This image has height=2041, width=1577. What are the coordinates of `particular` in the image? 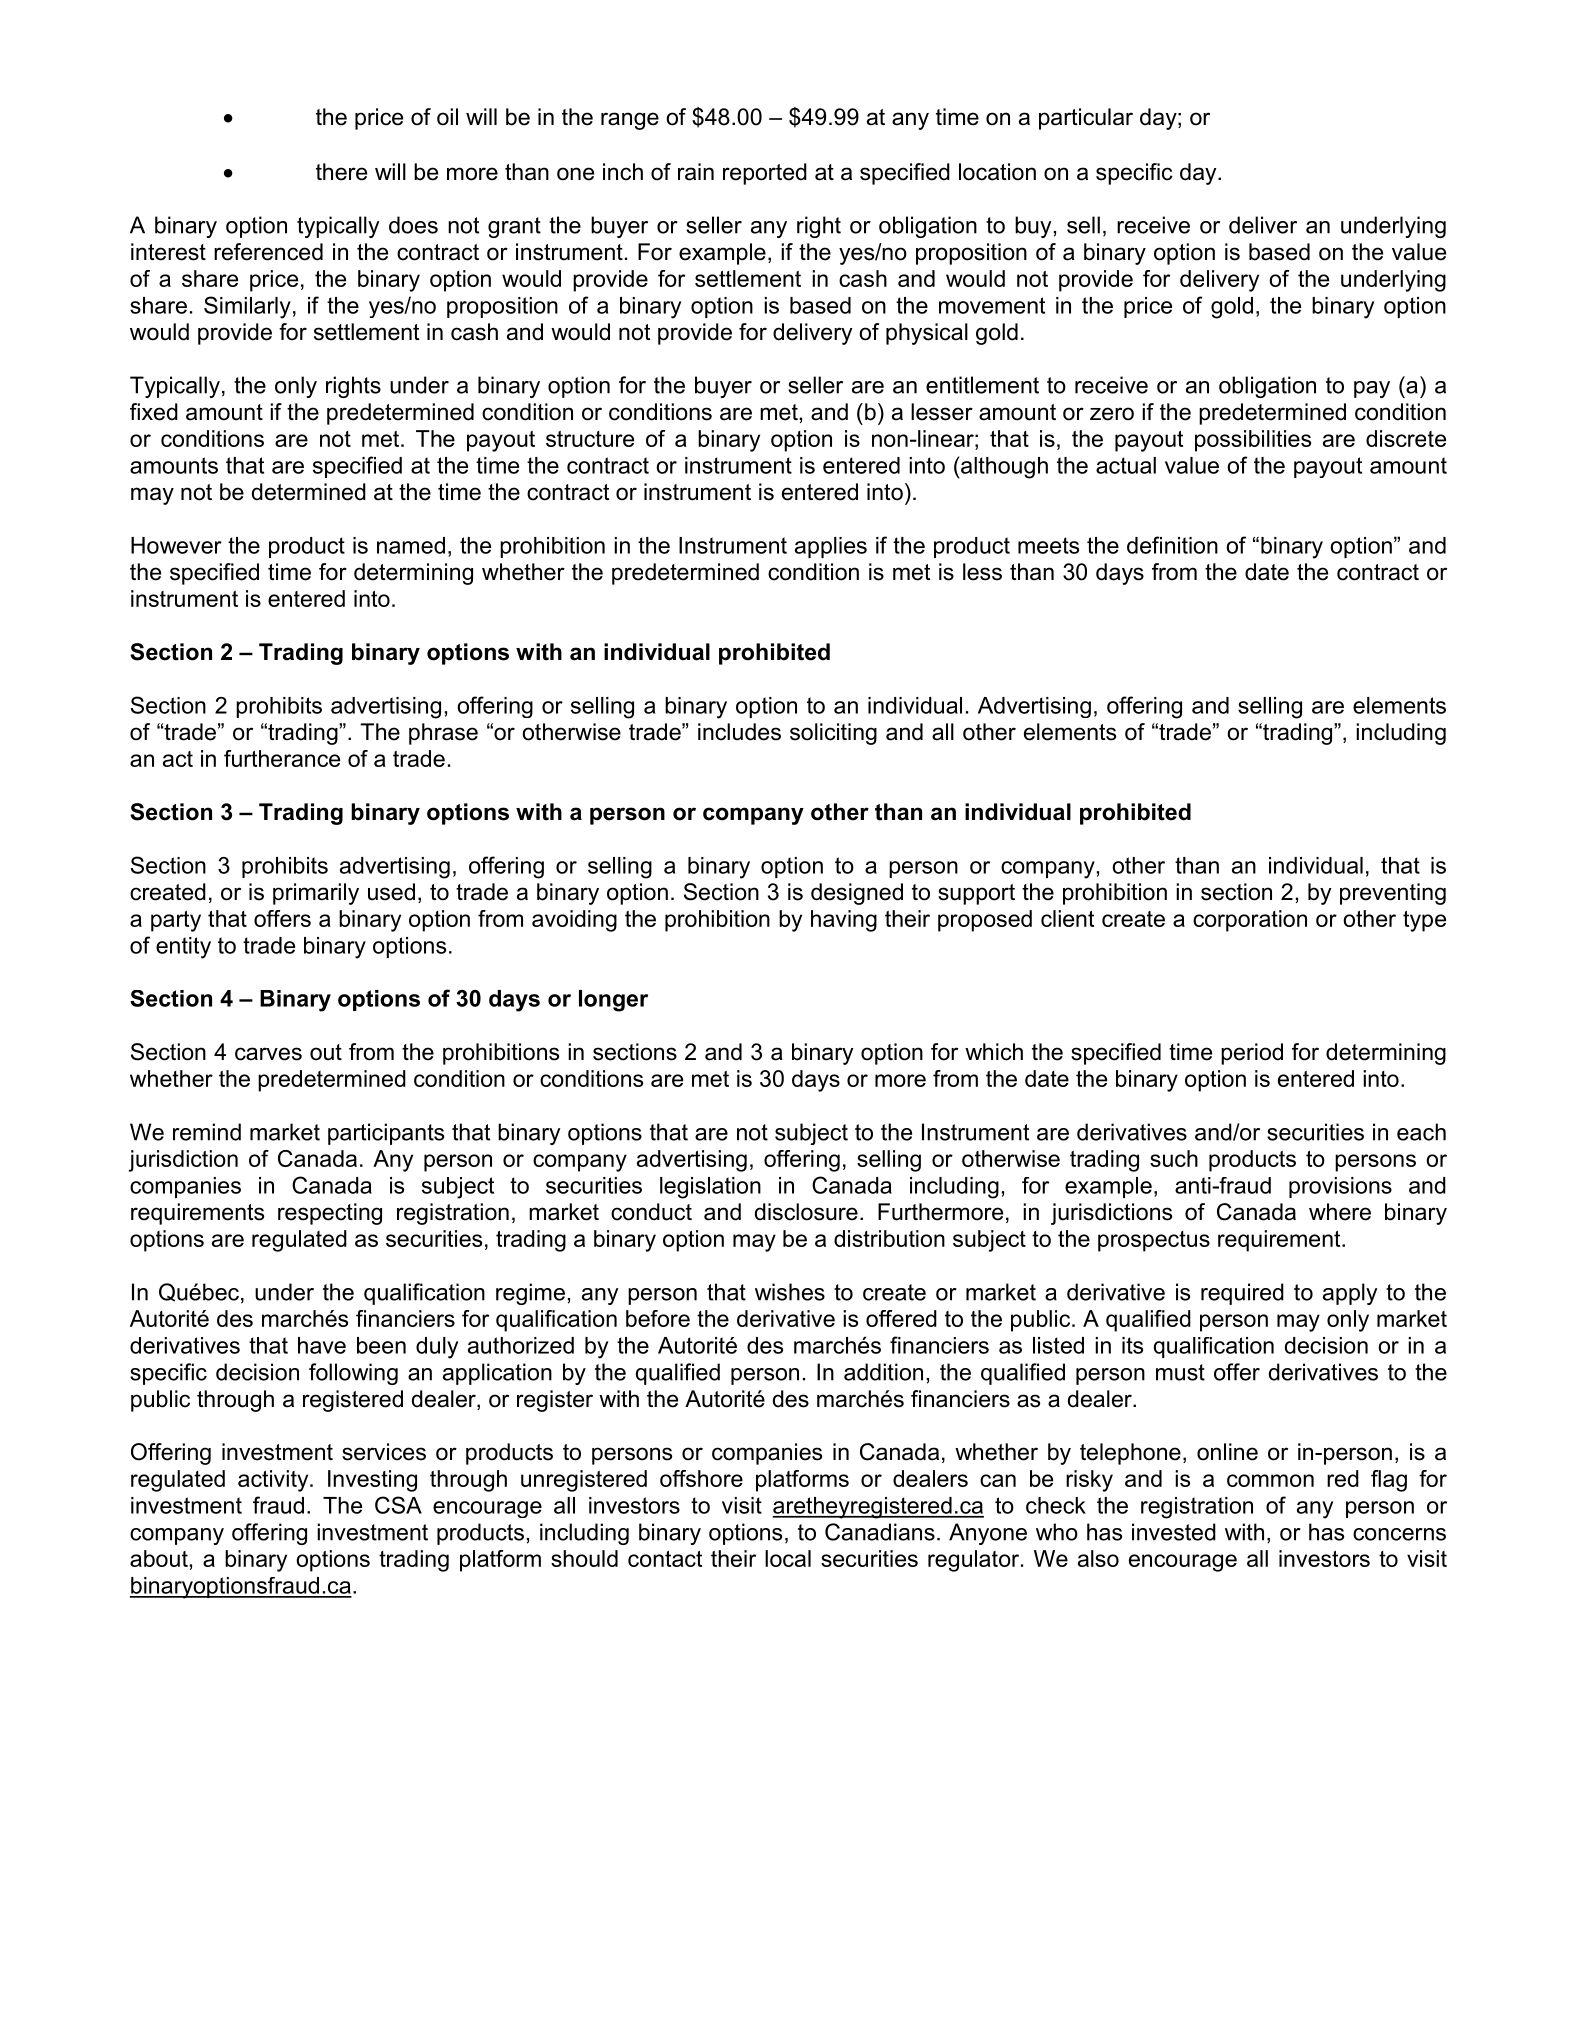 It's located at (1086, 119).
